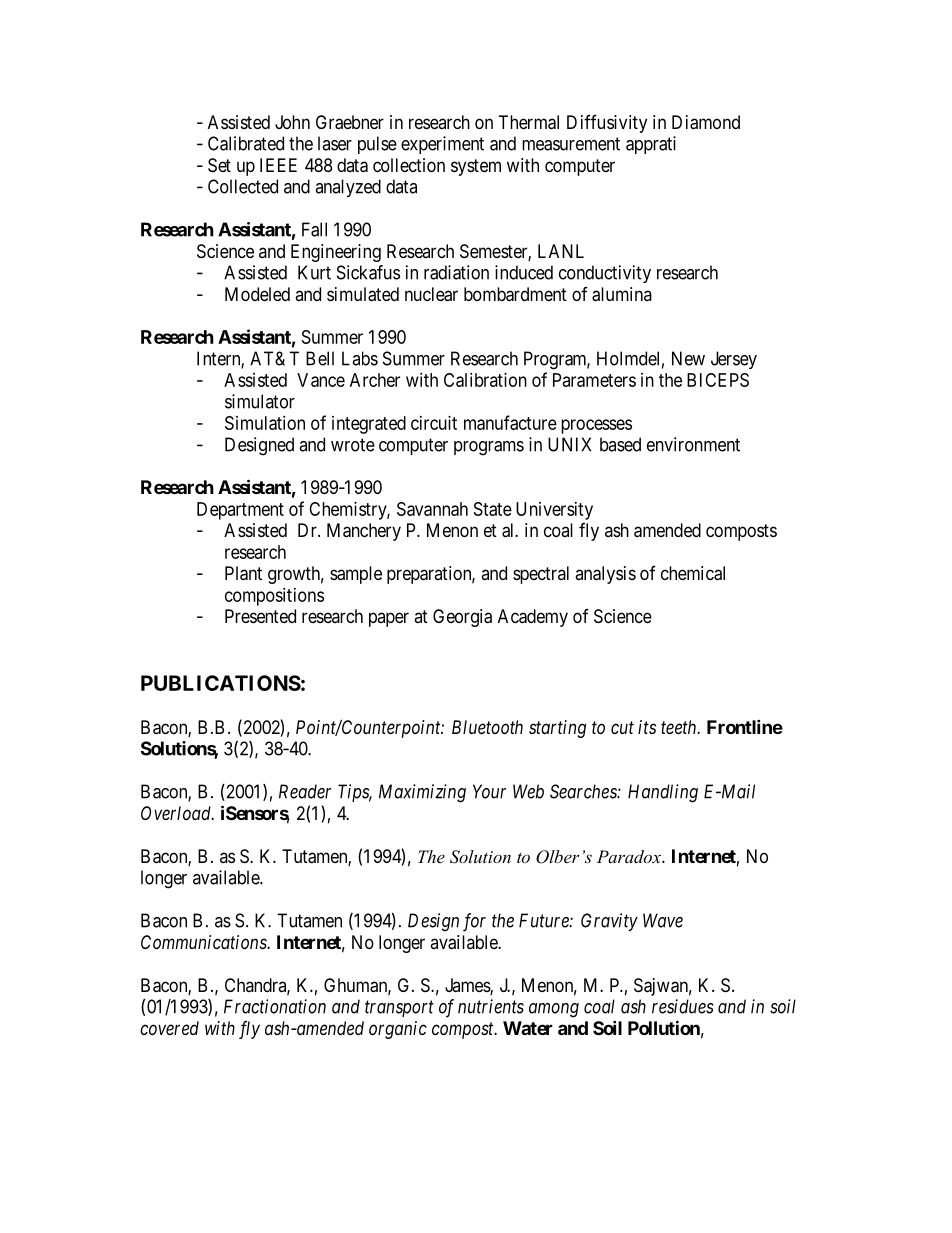 The width and height of the image is (952, 1233). What do you see at coordinates (246, 143) in the image?
I see `Calibrated` at bounding box center [246, 143].
